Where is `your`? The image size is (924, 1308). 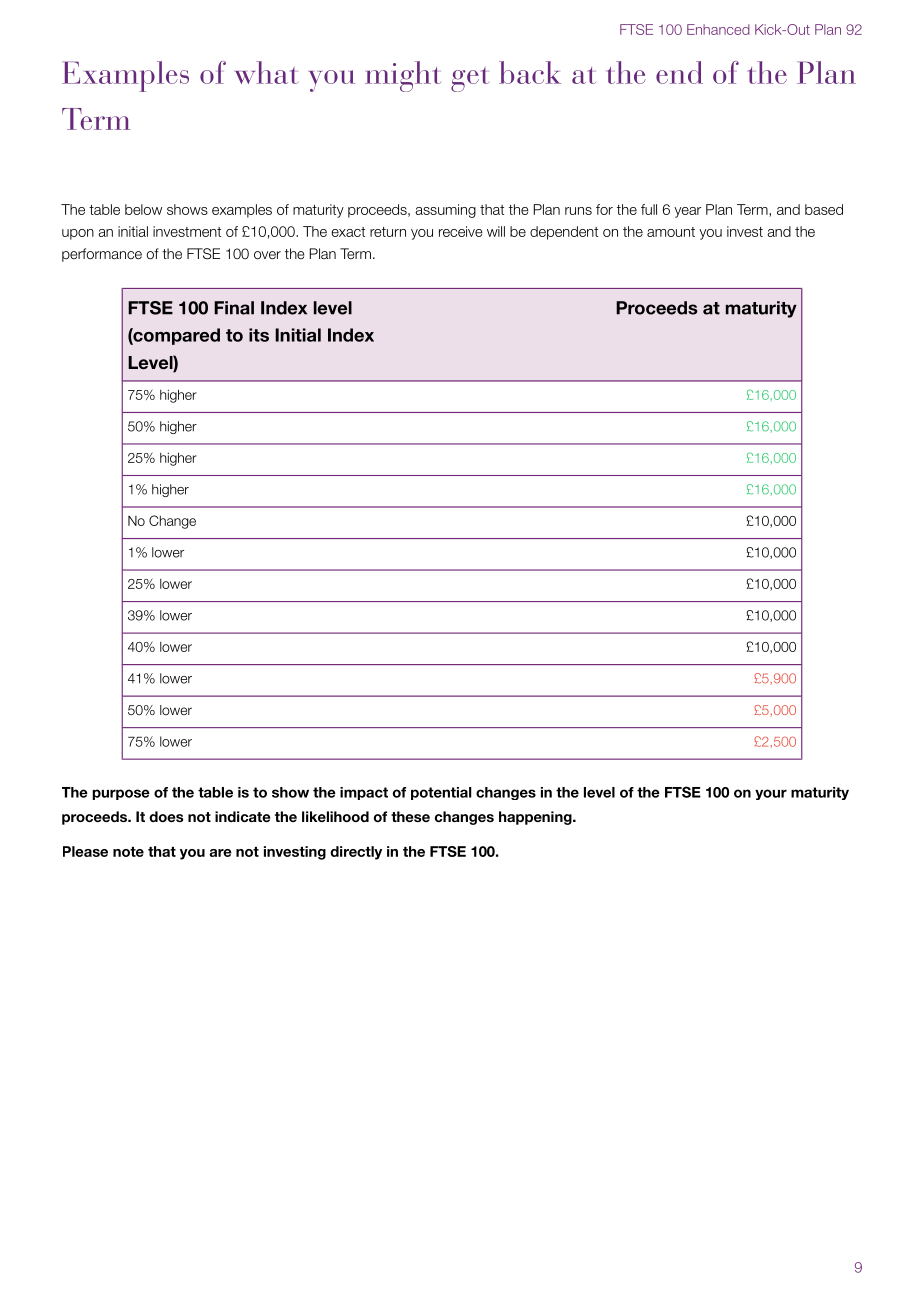 your is located at coordinates (771, 794).
